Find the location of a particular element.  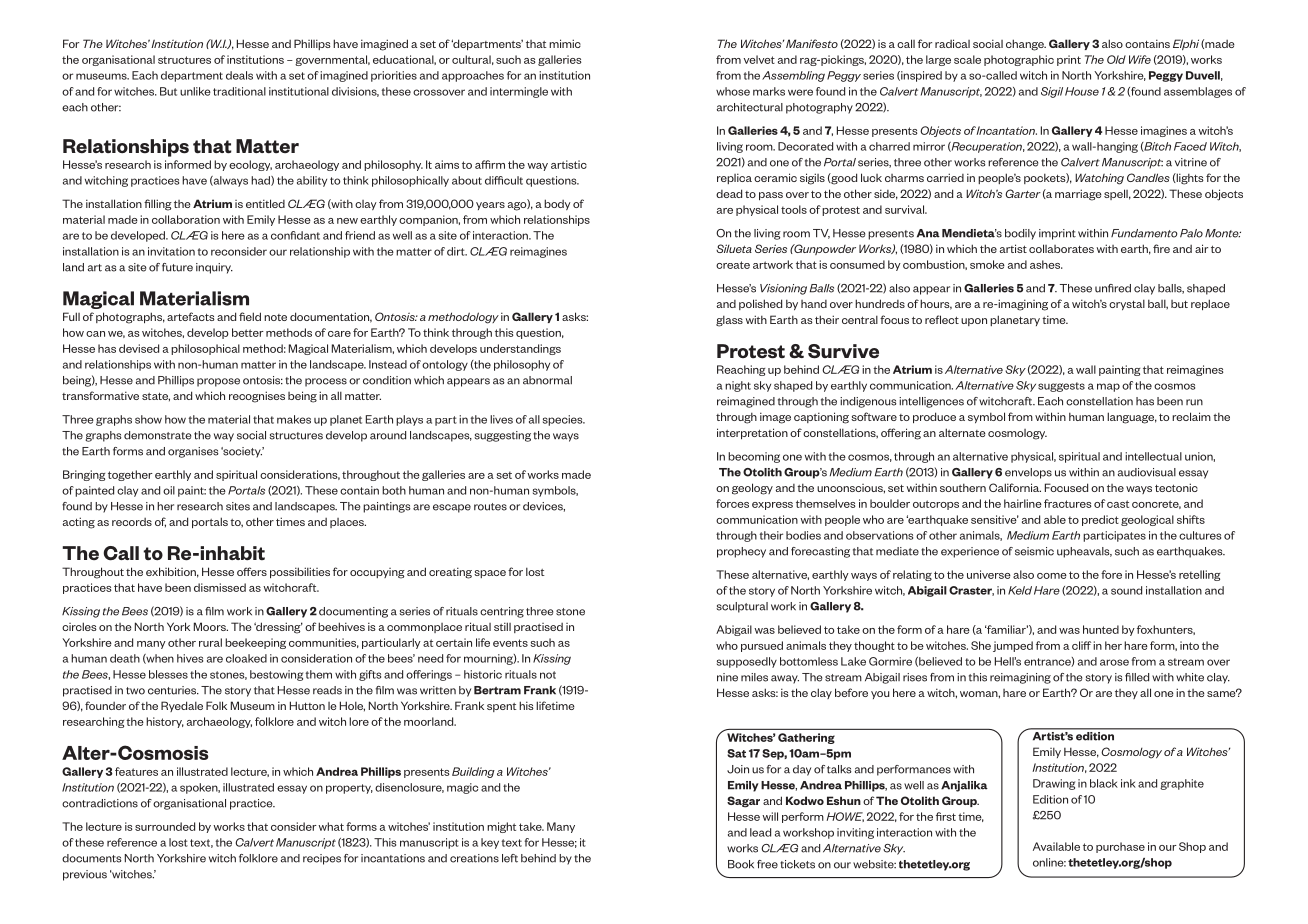

whose is located at coordinates (733, 91).
